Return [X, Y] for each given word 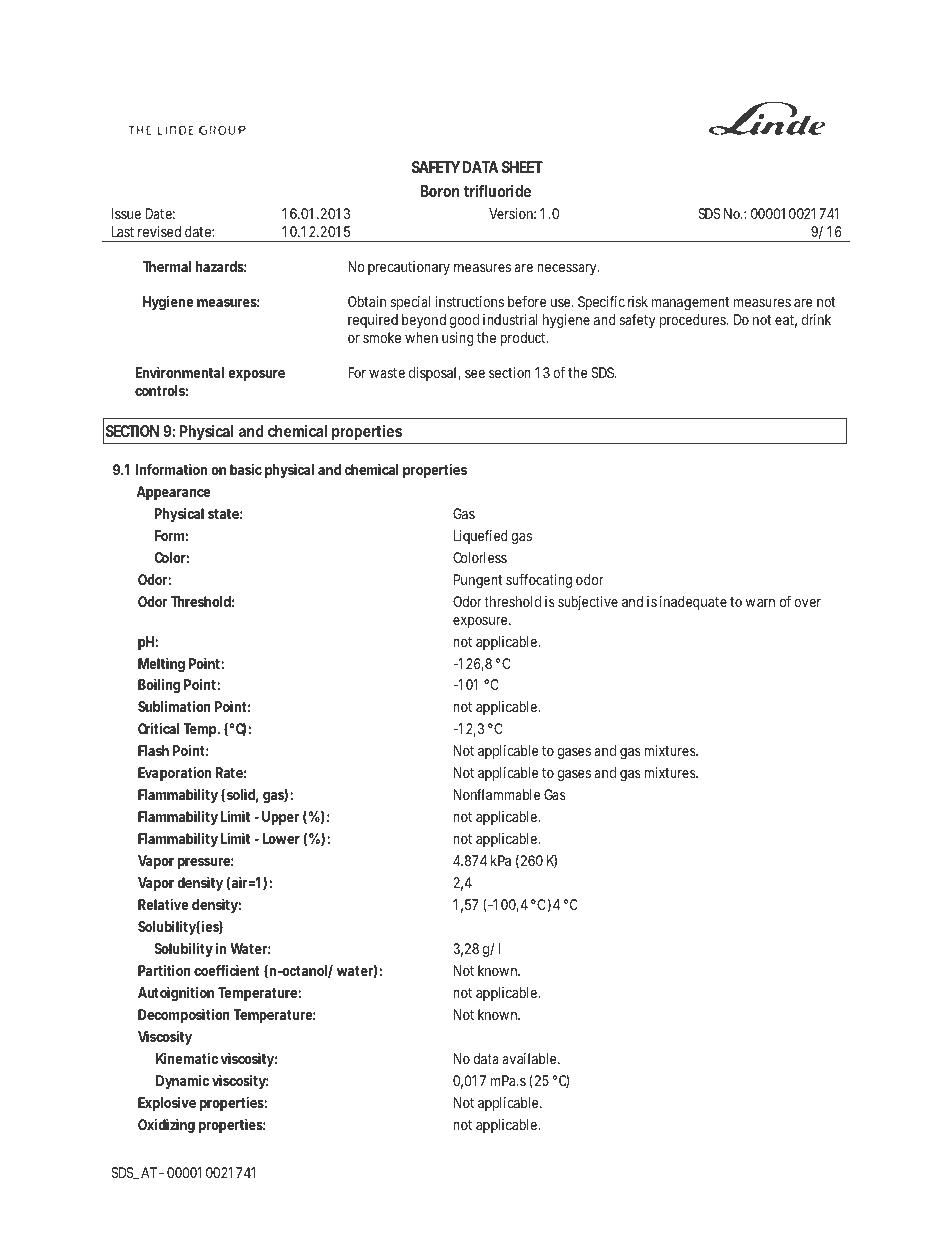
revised [159, 231]
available [530, 1058]
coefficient [226, 970]
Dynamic [182, 1082]
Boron [440, 191]
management [690, 303]
